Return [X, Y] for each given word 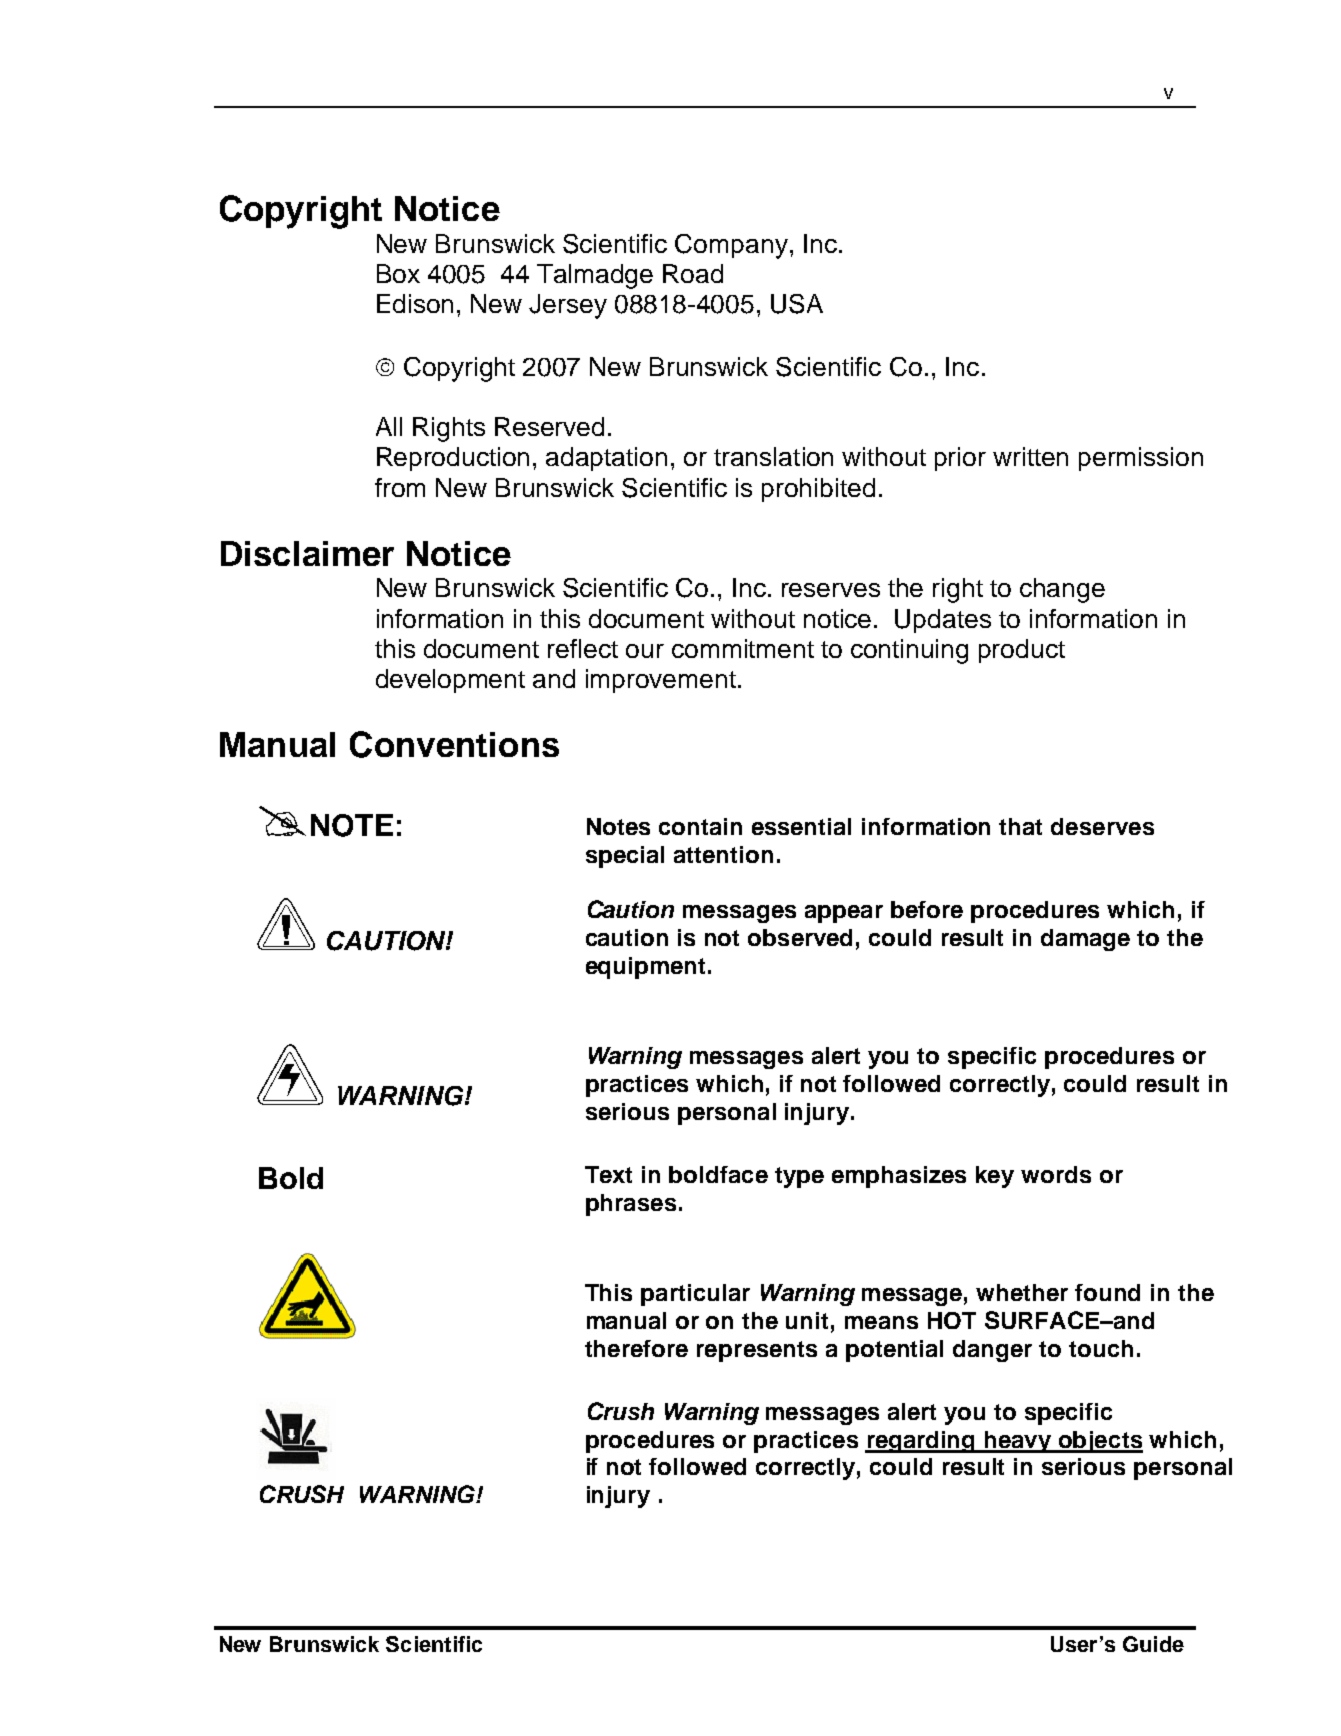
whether [1022, 1292]
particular [695, 1295]
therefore [636, 1348]
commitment [743, 648]
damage [1085, 940]
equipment [645, 968]
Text [608, 1174]
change [1062, 590]
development [450, 681]
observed [800, 937]
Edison [415, 303]
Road [693, 273]
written [1030, 456]
